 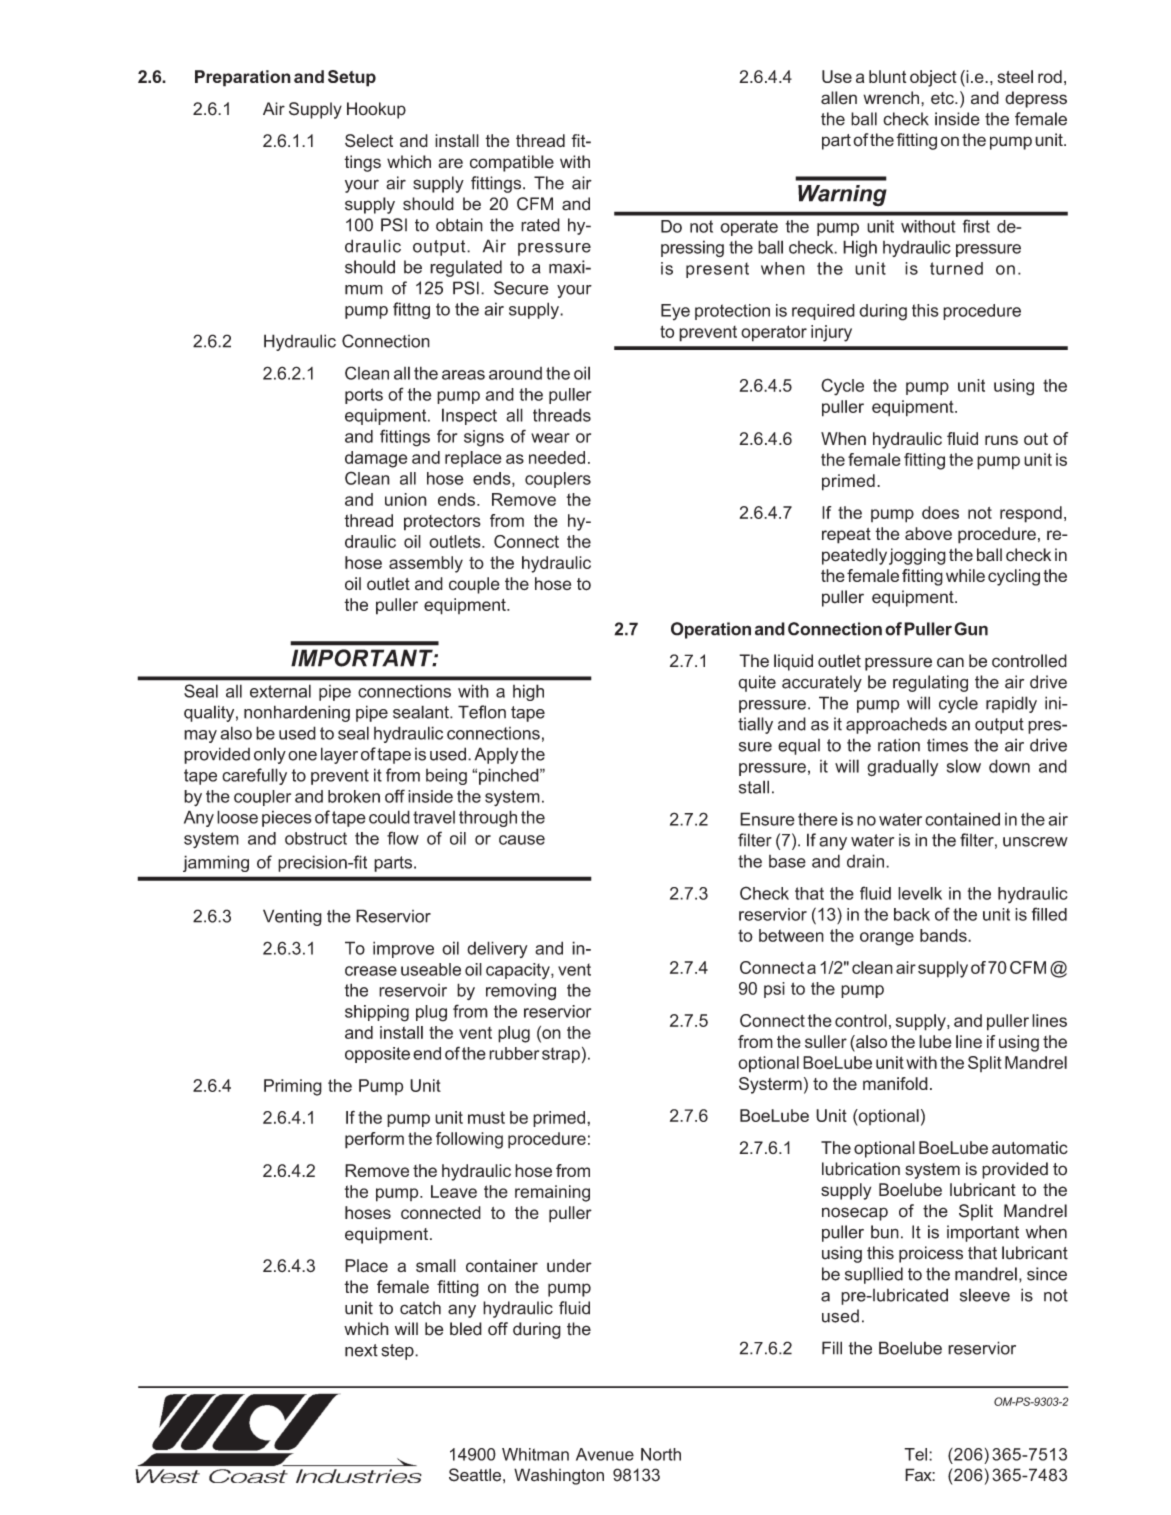 I want to click on Setup, so click(x=352, y=78).
